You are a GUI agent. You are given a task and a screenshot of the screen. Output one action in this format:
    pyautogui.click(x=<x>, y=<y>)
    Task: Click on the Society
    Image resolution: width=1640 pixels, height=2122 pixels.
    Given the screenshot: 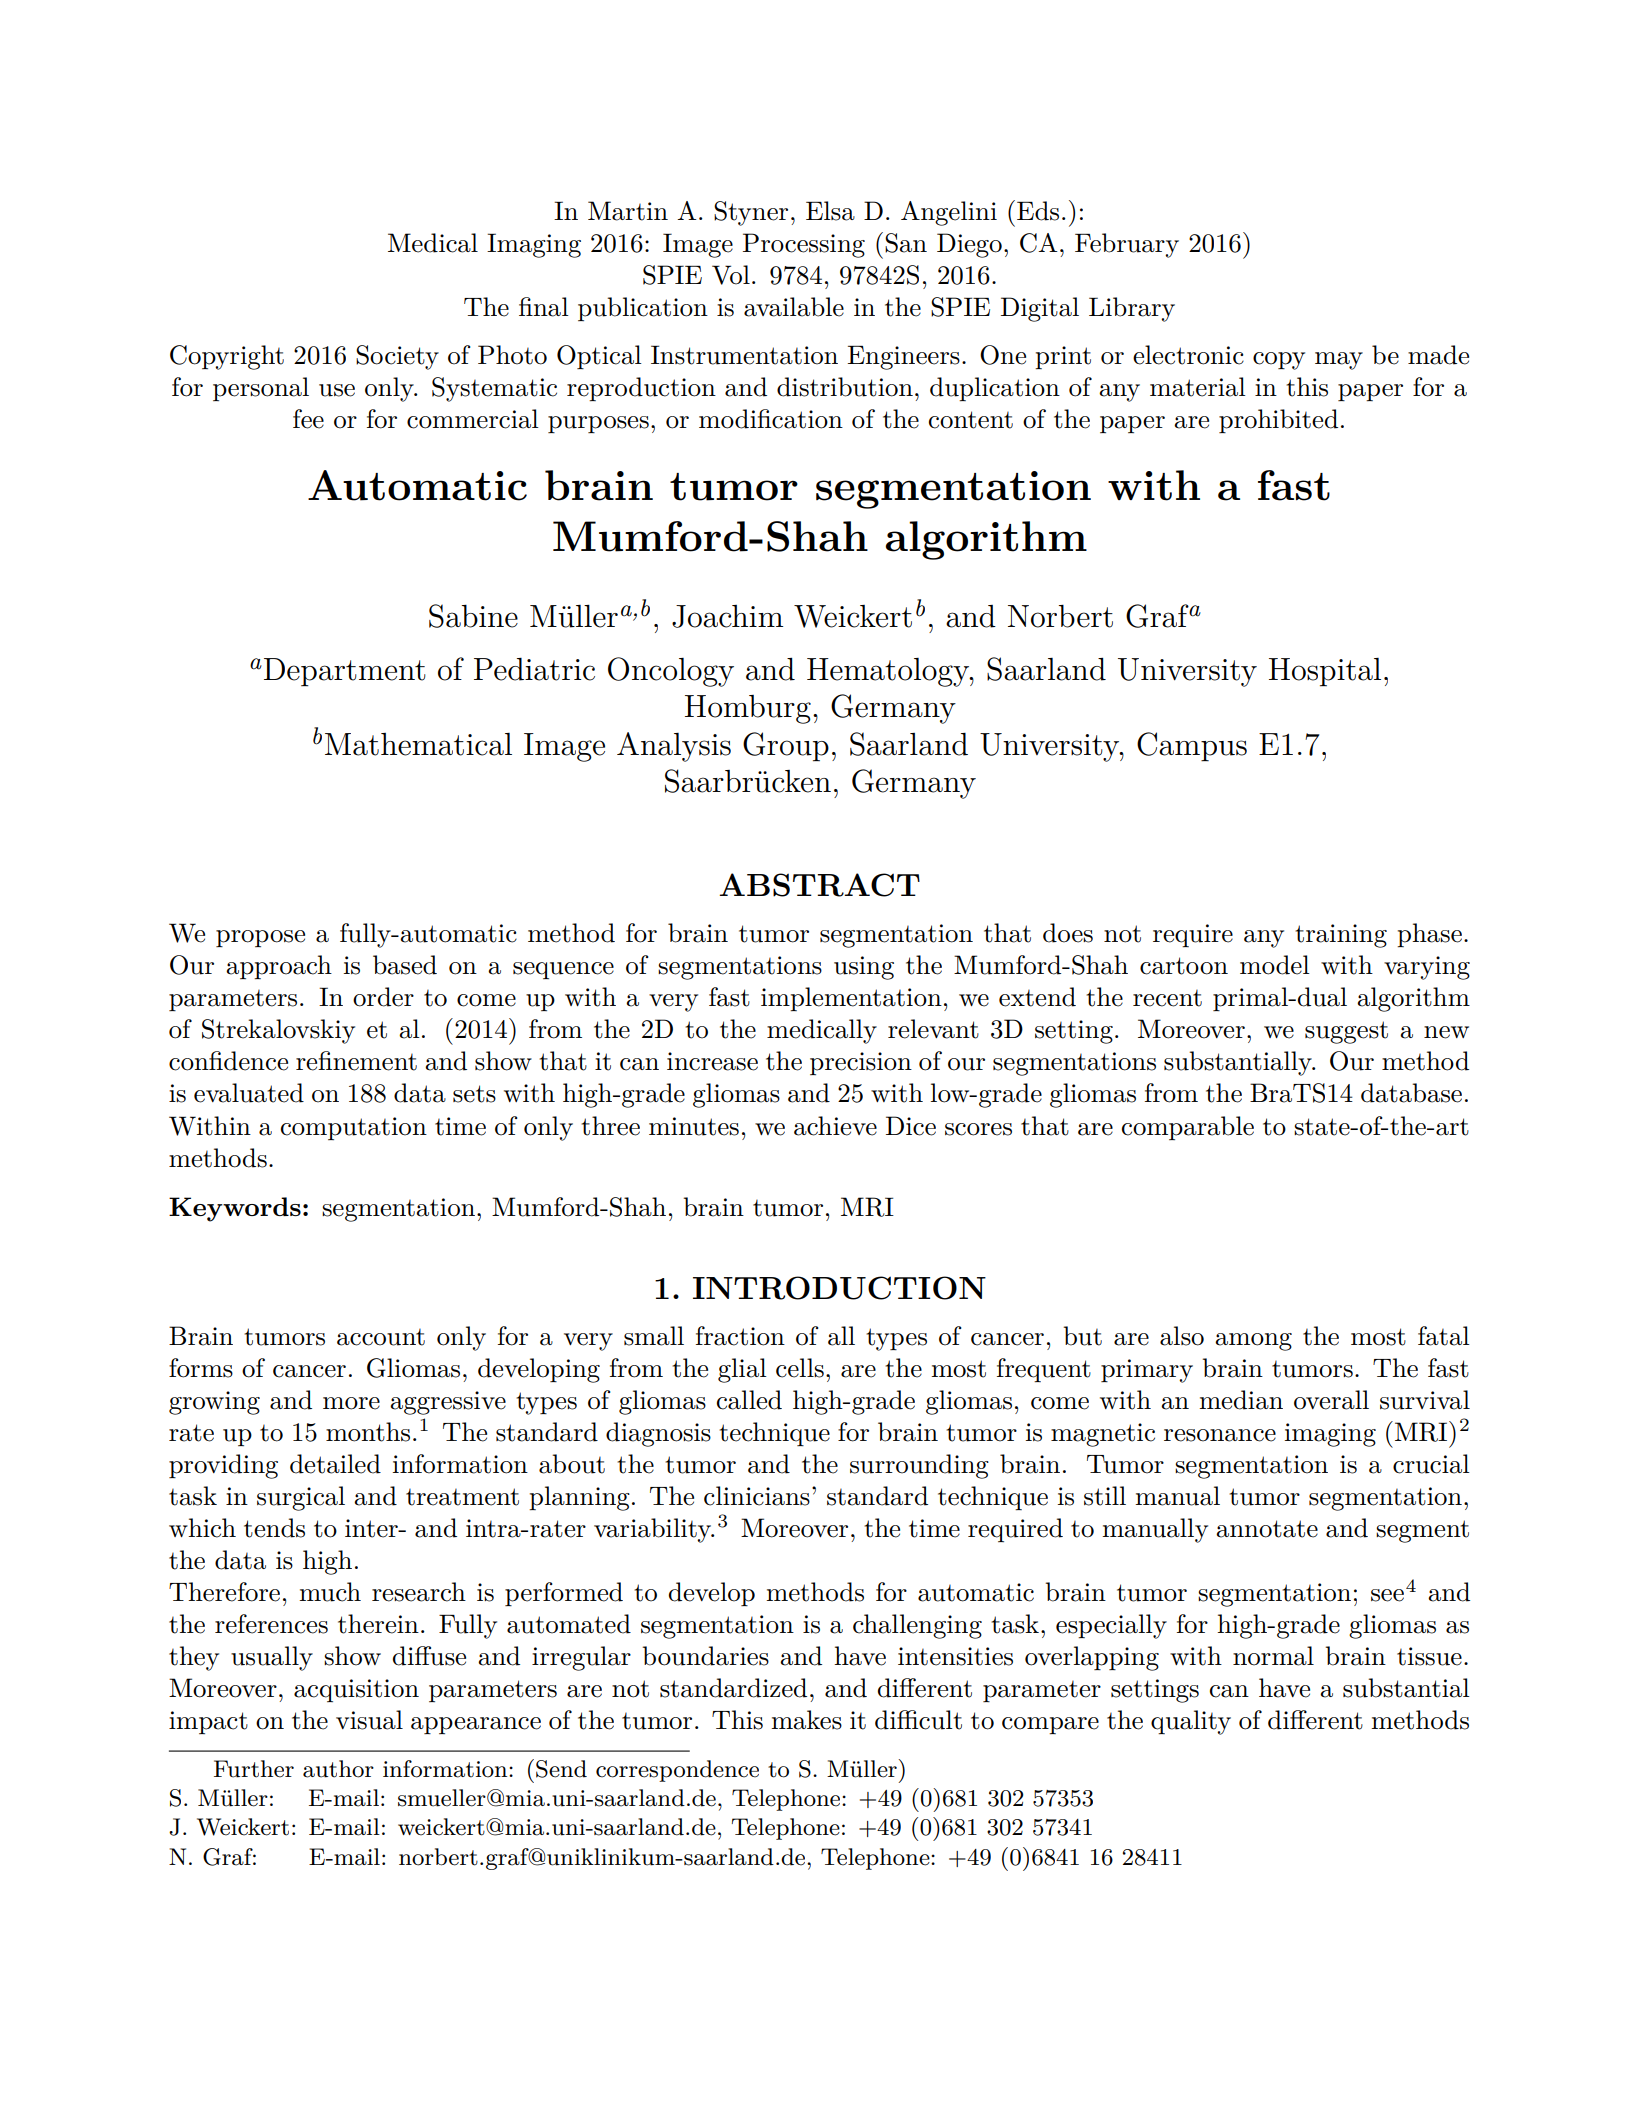 What is the action you would take?
    pyautogui.click(x=397, y=357)
